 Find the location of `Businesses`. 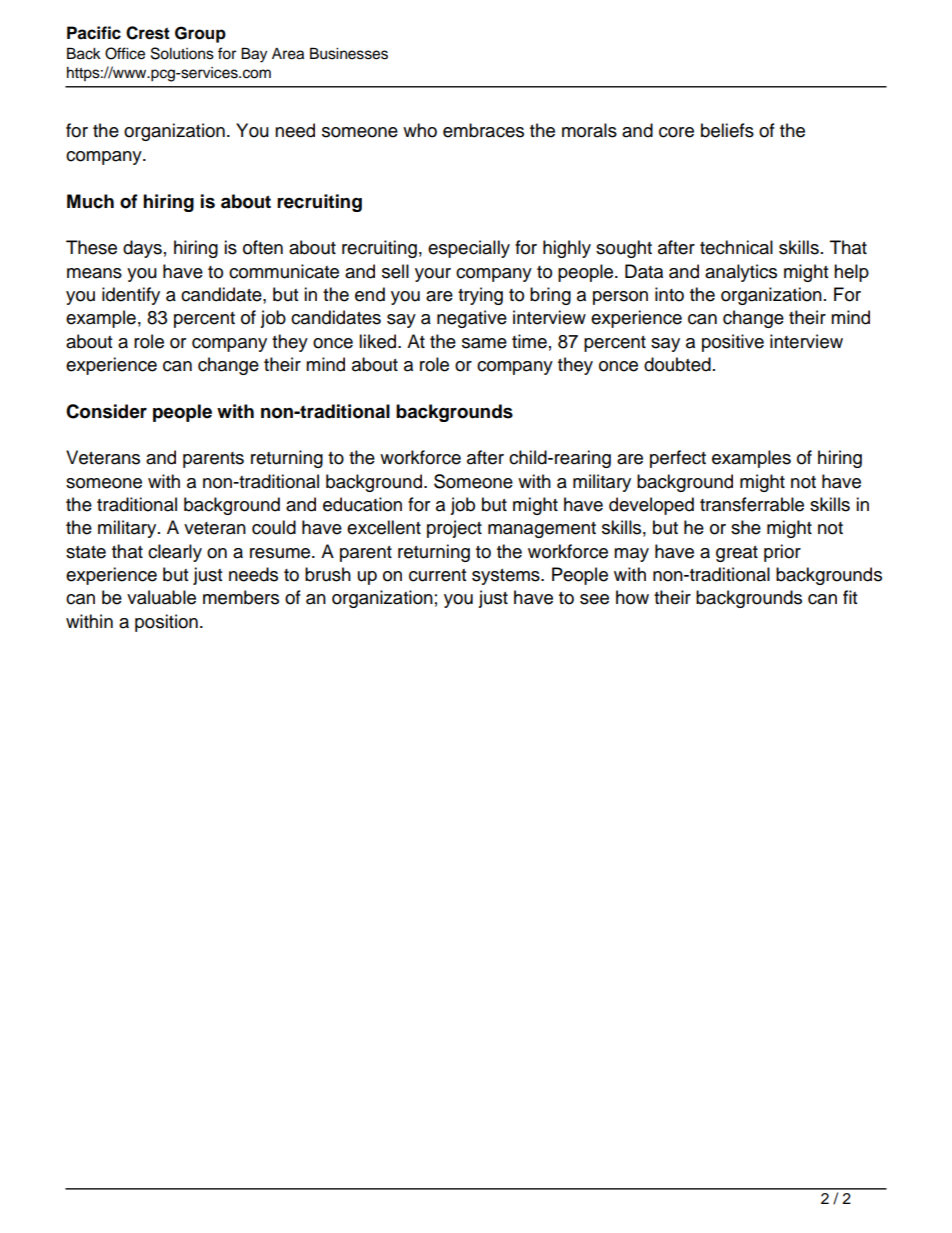

Businesses is located at coordinates (349, 53).
